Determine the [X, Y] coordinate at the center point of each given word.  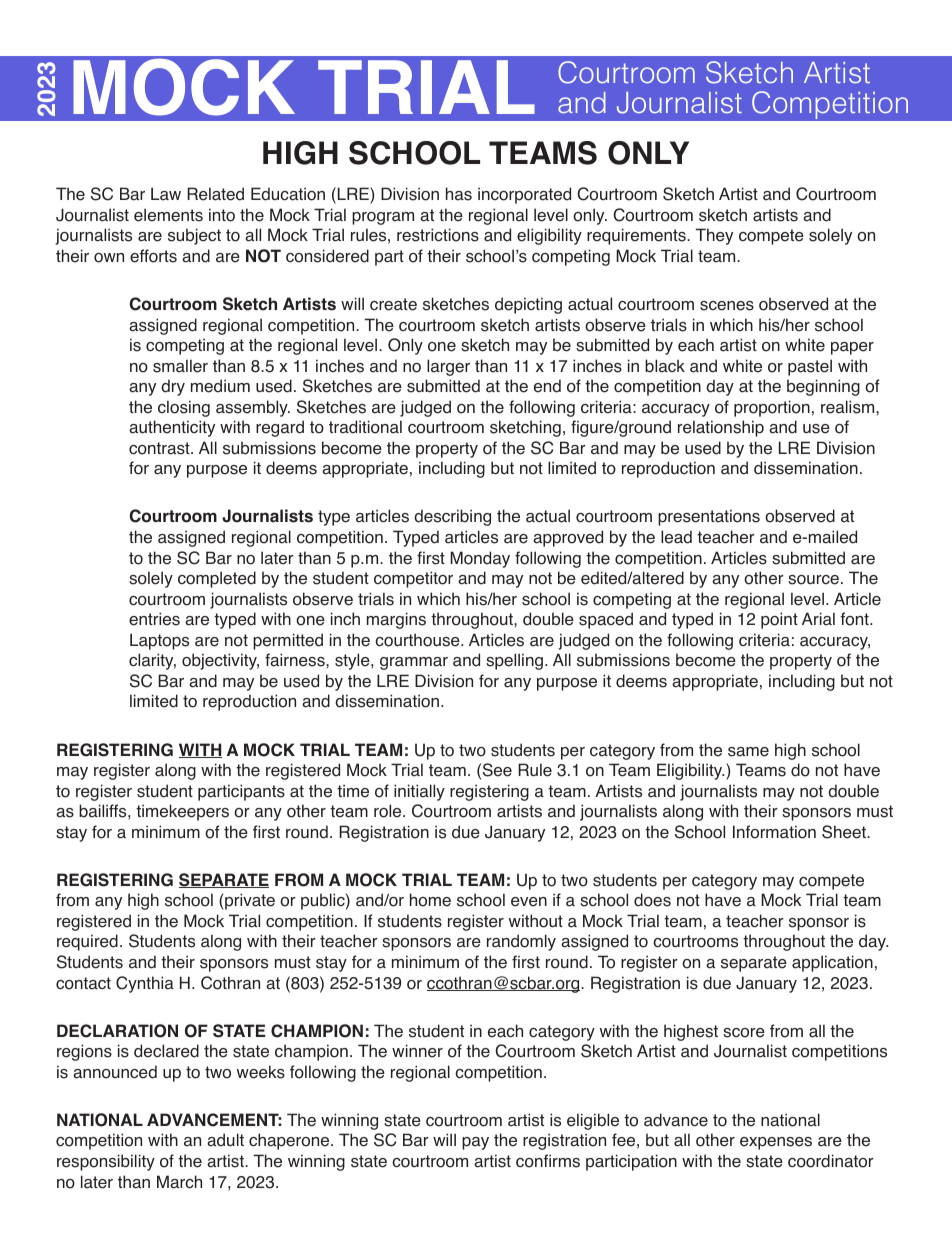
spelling [514, 661]
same [748, 752]
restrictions [438, 235]
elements [168, 215]
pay [475, 1143]
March [179, 1182]
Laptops [159, 641]
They [714, 236]
